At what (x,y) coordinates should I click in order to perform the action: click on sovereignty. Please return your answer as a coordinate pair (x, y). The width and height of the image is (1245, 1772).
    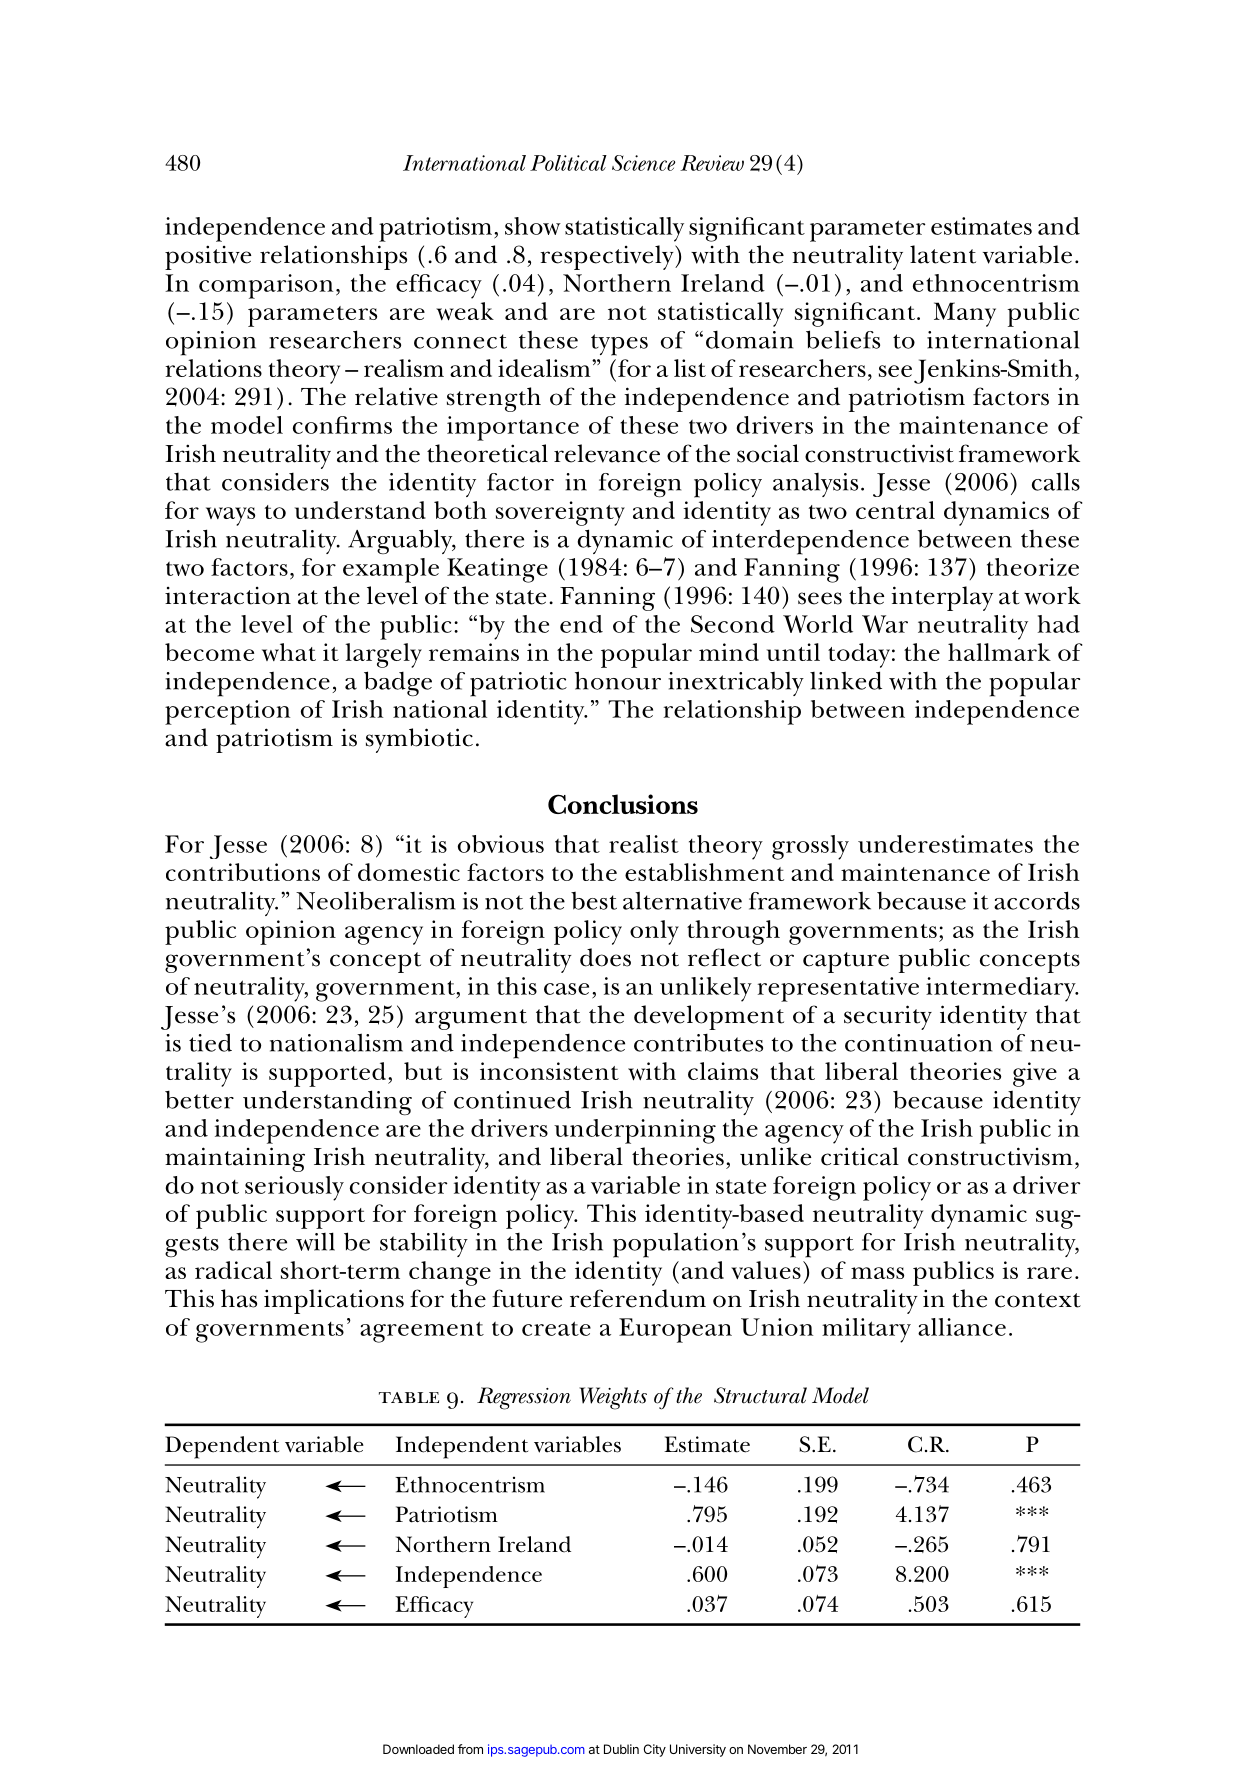
    Looking at the image, I should click on (560, 513).
